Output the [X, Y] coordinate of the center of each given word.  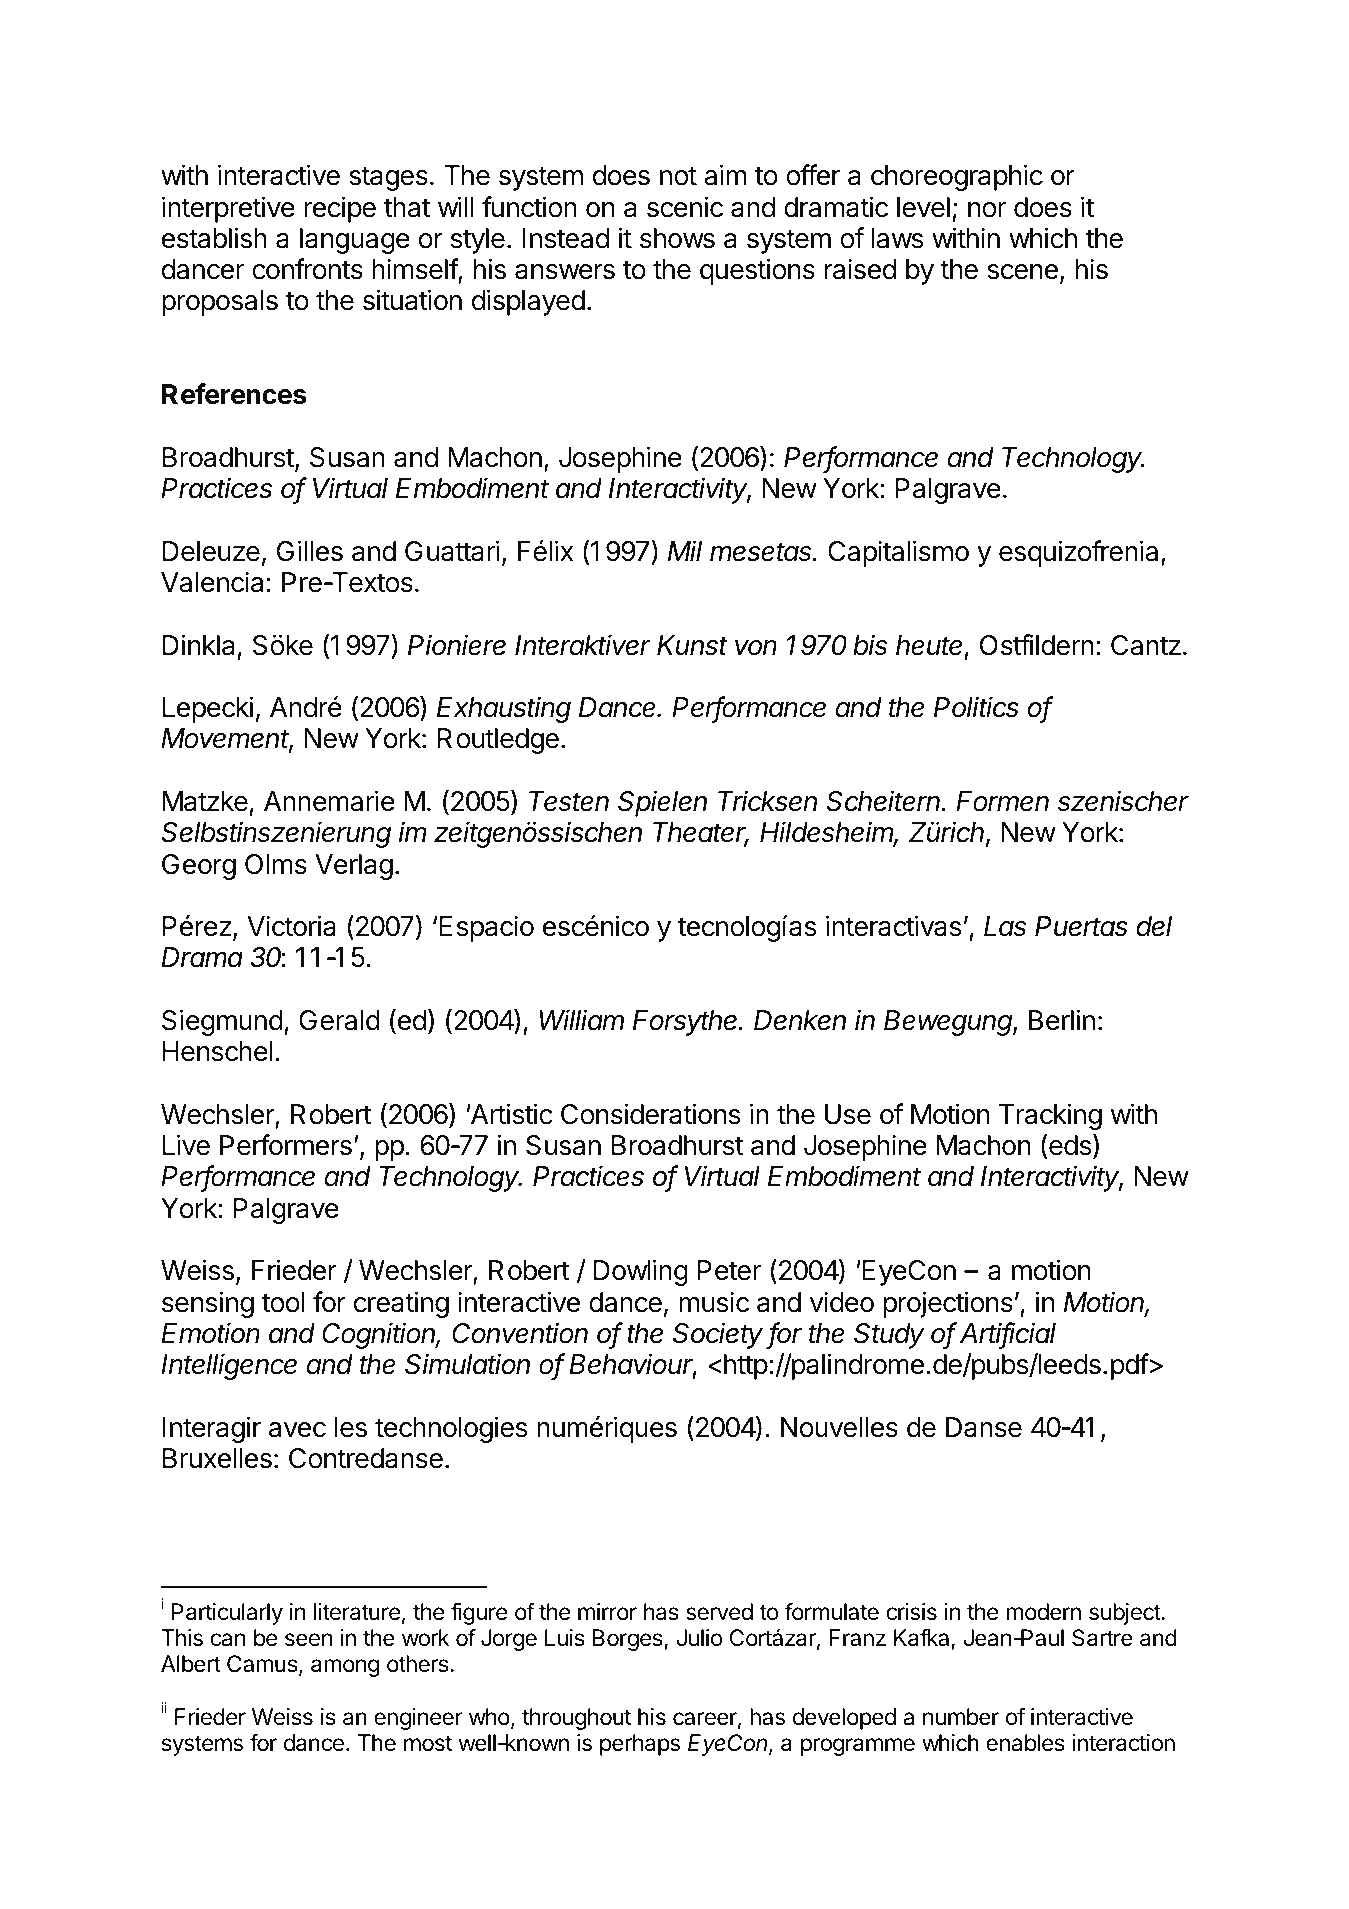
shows [677, 238]
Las [1005, 926]
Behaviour [633, 1365]
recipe [340, 209]
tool [283, 1302]
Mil [685, 550]
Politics [976, 707]
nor [987, 210]
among [345, 1668]
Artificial [1008, 1334]
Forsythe [687, 1023]
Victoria [291, 926]
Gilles [310, 551]
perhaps [640, 1745]
